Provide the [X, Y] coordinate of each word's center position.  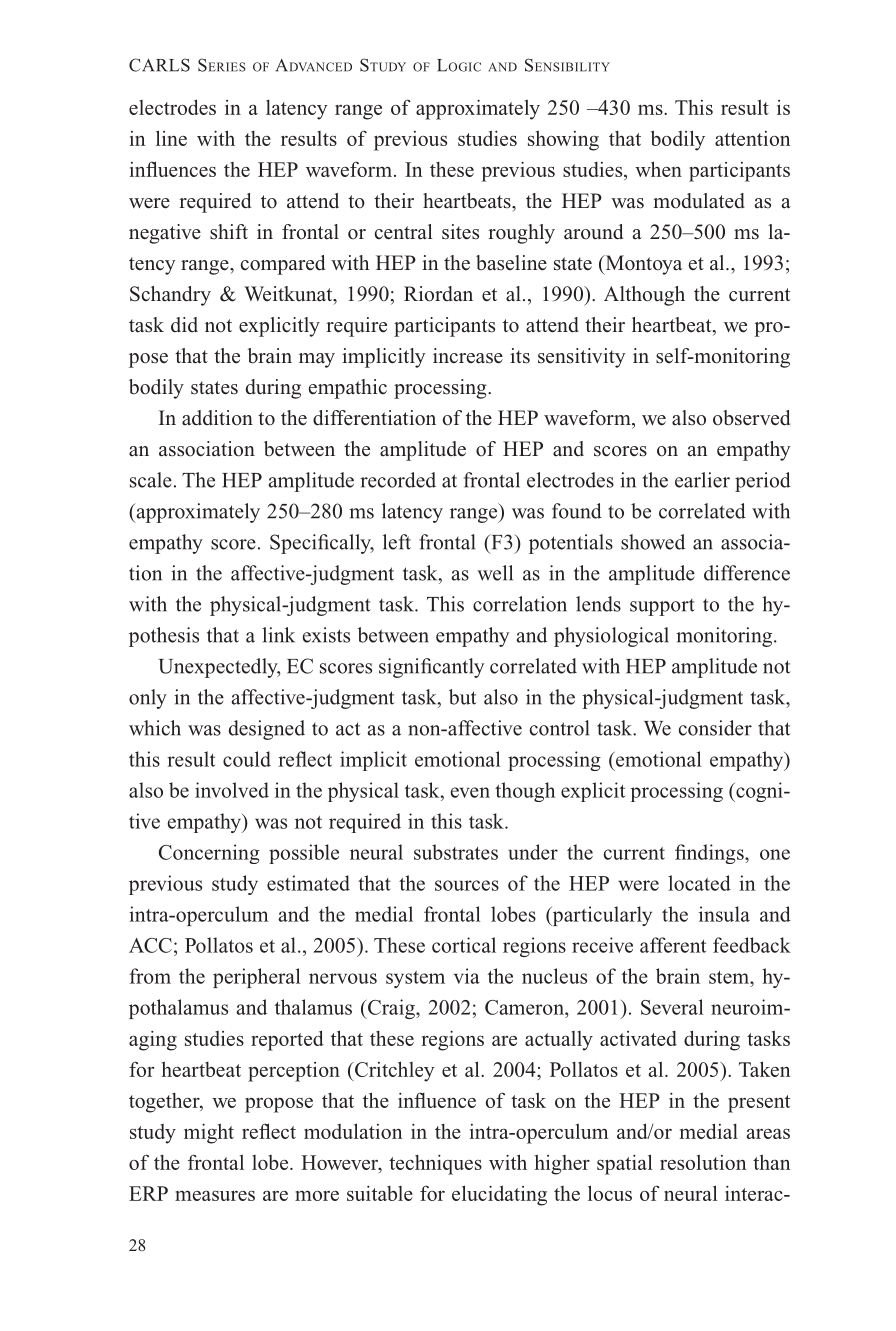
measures [215, 1195]
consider [715, 728]
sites [460, 232]
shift [229, 232]
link [278, 635]
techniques [435, 1165]
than [772, 1162]
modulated [699, 201]
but [462, 697]
